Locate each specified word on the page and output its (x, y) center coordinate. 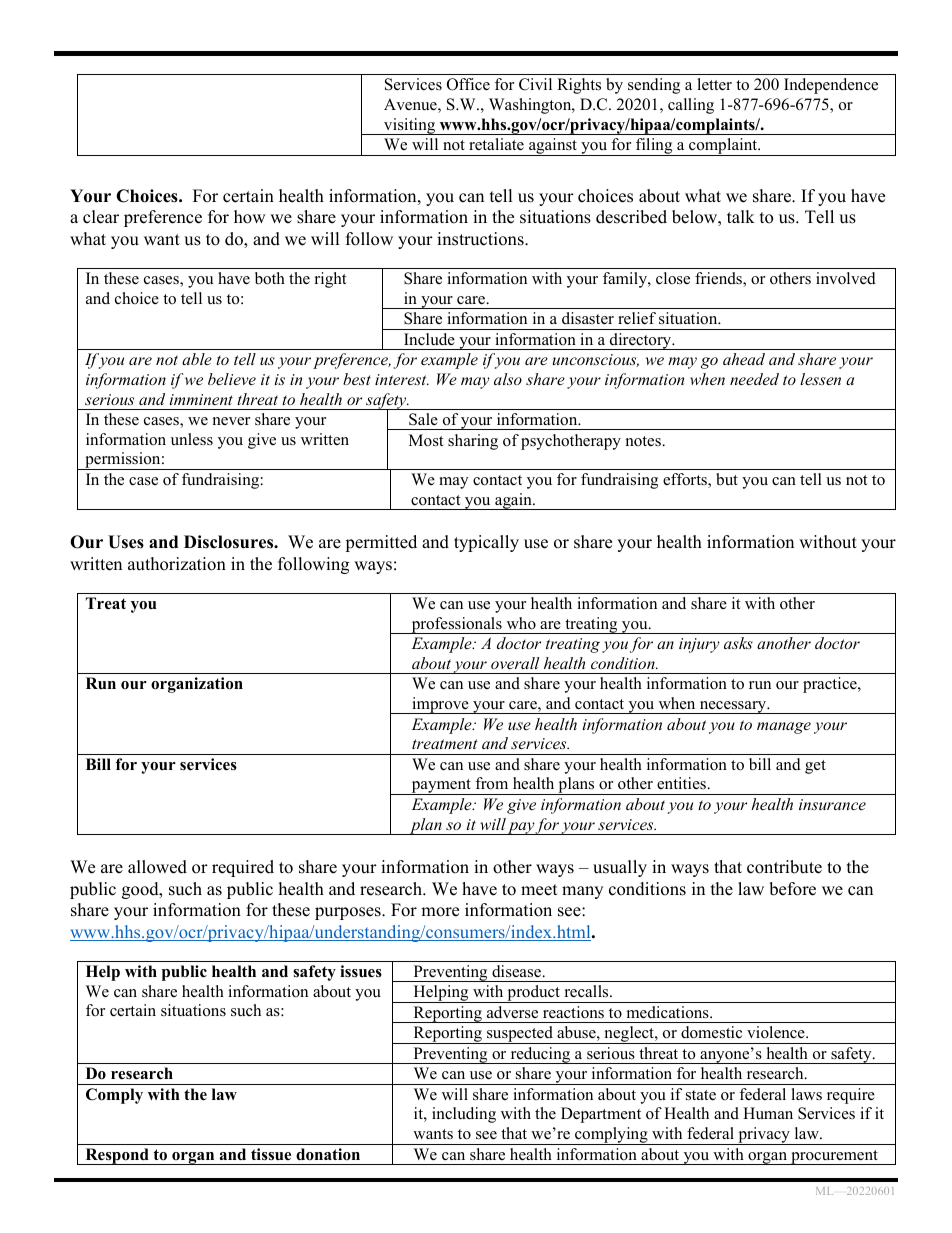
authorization (177, 564)
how (250, 217)
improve (440, 705)
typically (486, 543)
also (508, 379)
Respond (117, 1156)
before (792, 889)
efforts (686, 480)
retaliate (496, 144)
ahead (744, 359)
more (440, 912)
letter (714, 84)
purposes (349, 913)
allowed (157, 867)
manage (784, 728)
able (197, 359)
